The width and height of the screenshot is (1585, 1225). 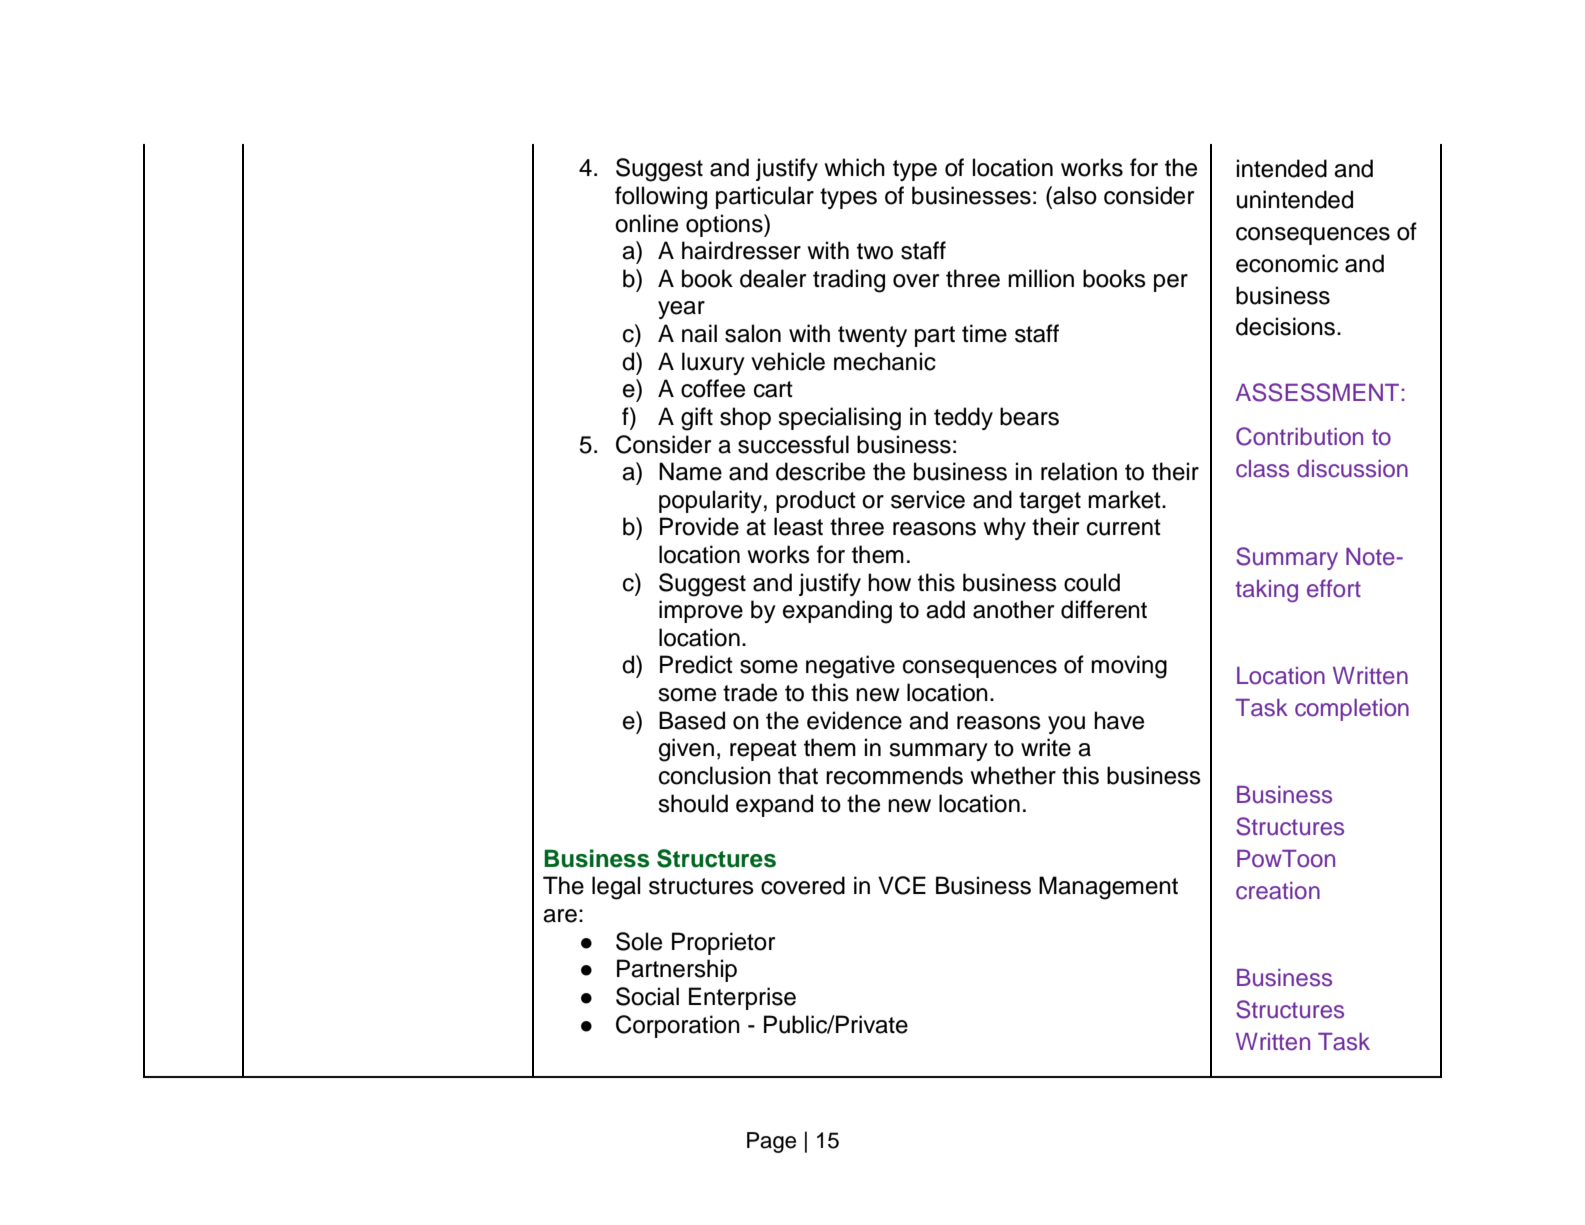 What do you see at coordinates (771, 1142) in the screenshot?
I see `Page` at bounding box center [771, 1142].
